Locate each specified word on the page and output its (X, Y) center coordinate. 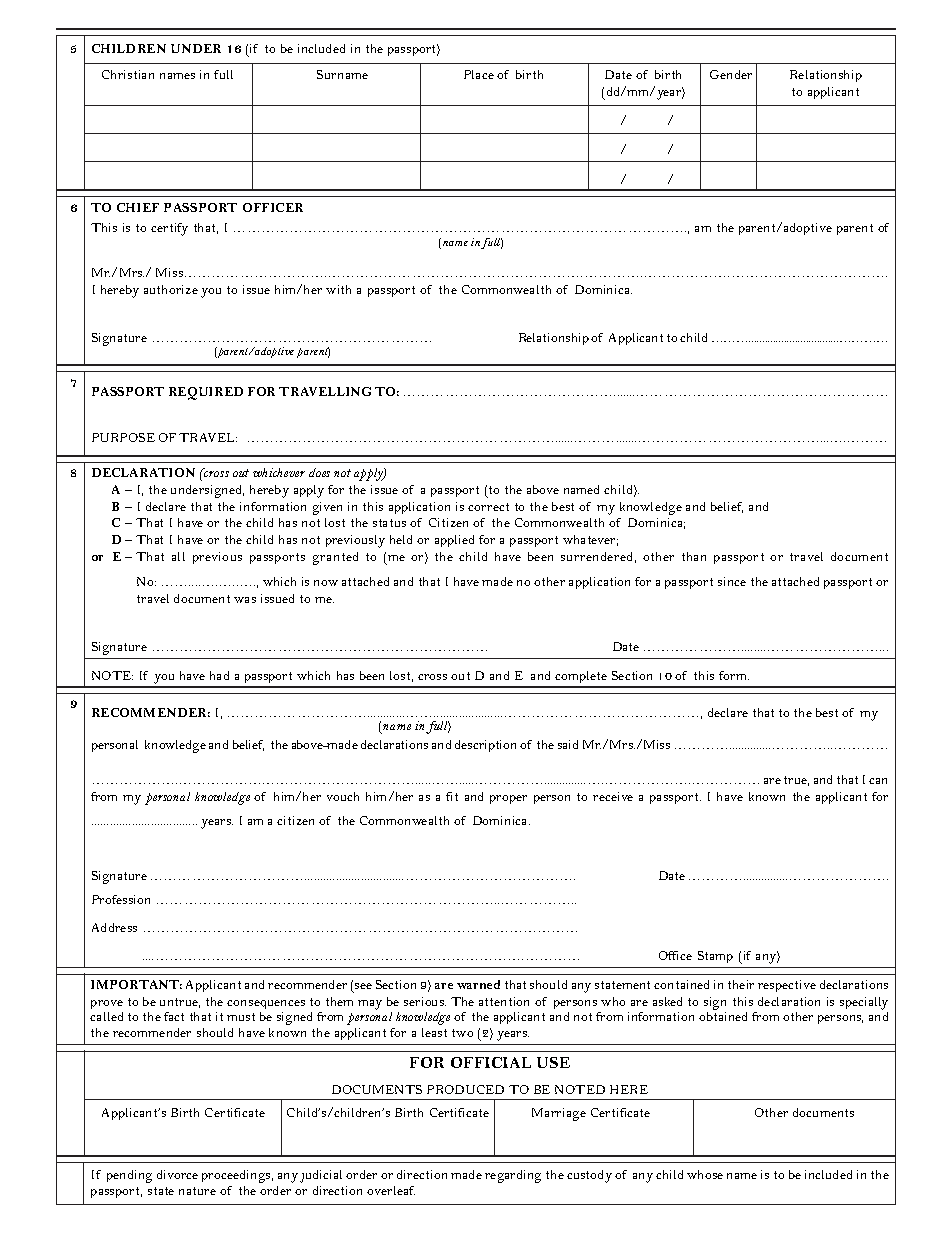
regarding (513, 1176)
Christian (128, 74)
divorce (177, 1174)
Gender (731, 74)
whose (705, 1174)
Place (479, 74)
